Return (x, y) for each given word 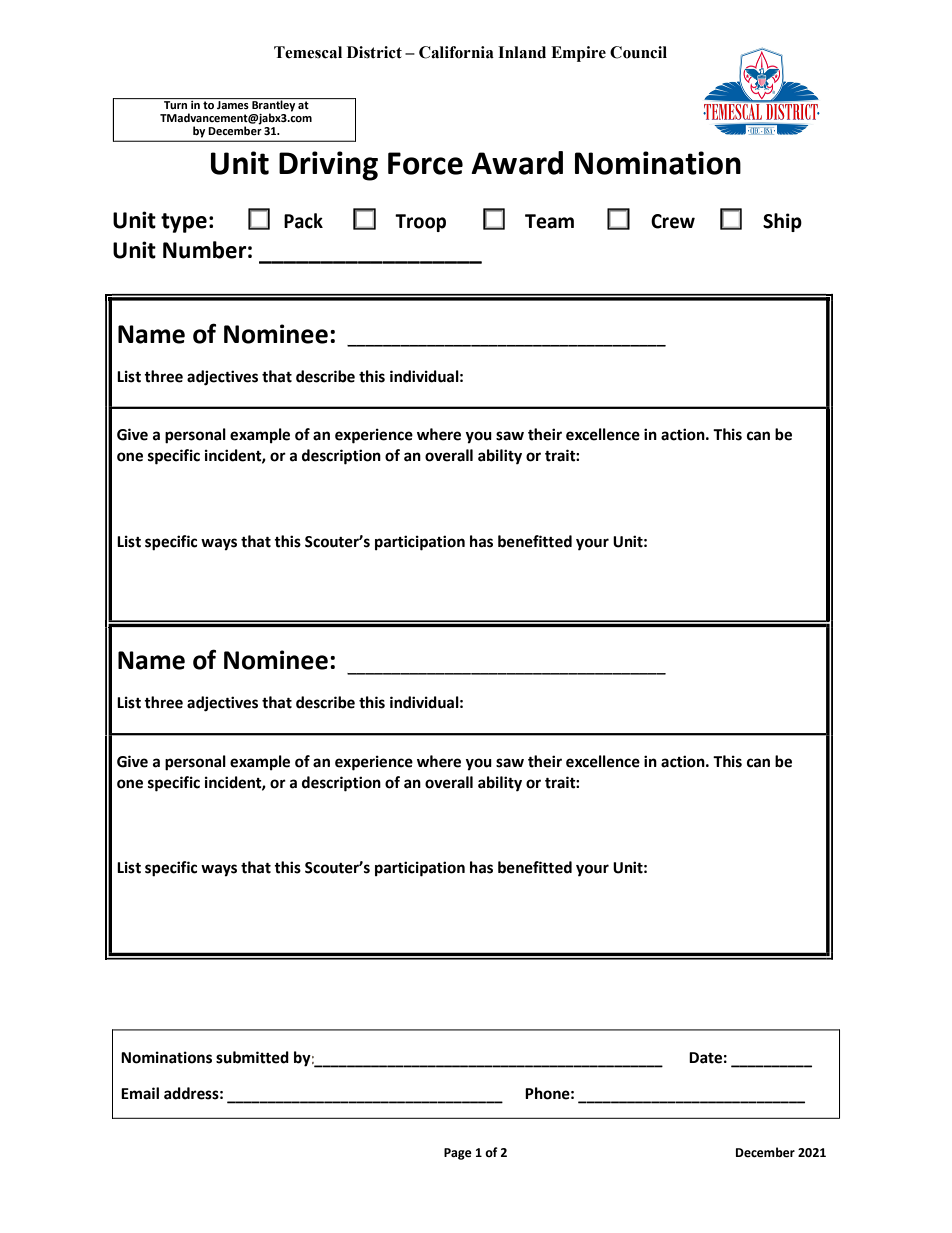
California (456, 52)
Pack (303, 221)
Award (517, 163)
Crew (673, 221)
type (184, 223)
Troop (420, 223)
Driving (328, 166)
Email (140, 1093)
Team (549, 221)
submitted (252, 1057)
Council (638, 52)
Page (458, 1154)
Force (425, 163)
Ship (782, 222)
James (233, 105)
